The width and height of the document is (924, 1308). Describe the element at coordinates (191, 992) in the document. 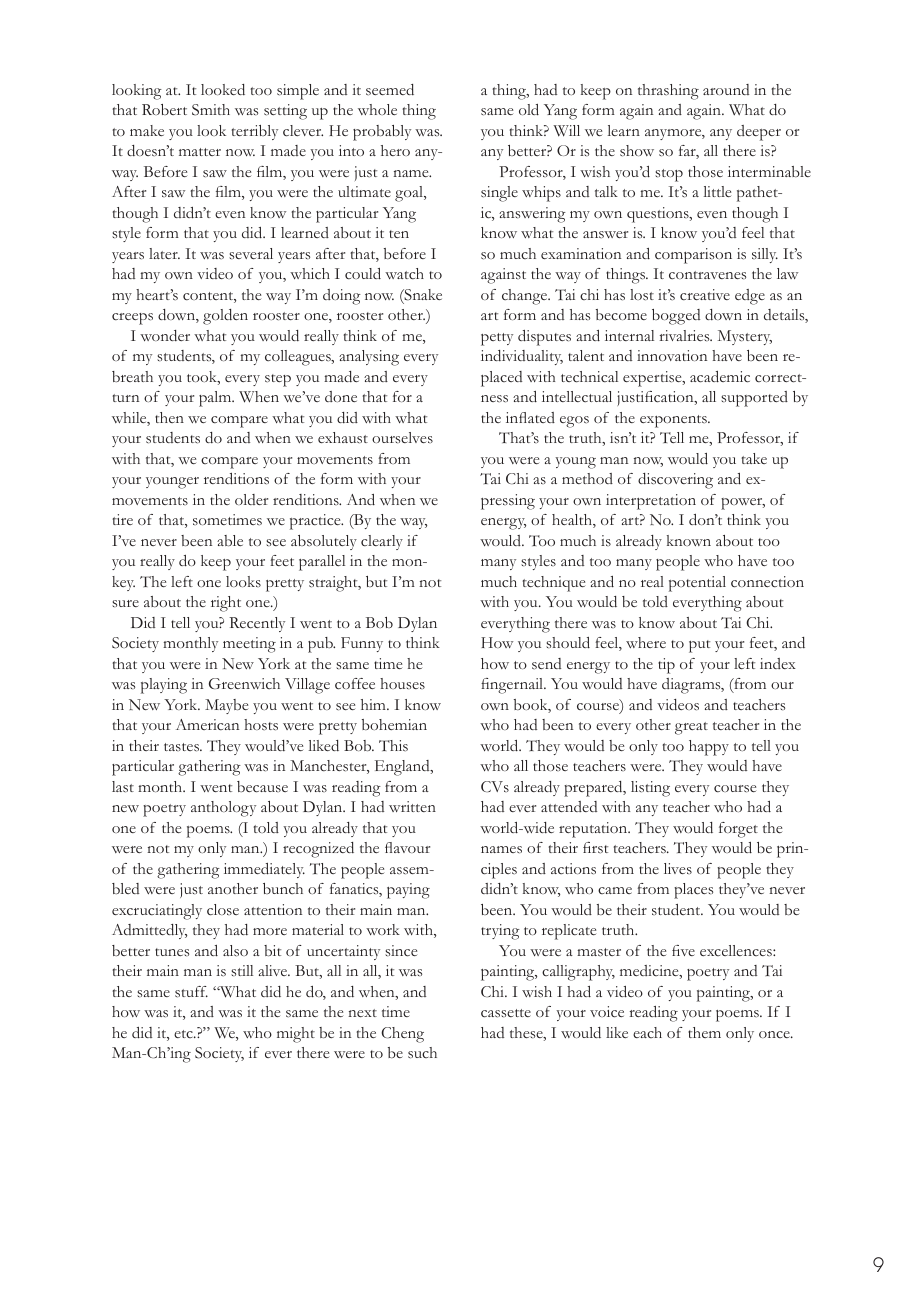

I see `stuff` at that location.
